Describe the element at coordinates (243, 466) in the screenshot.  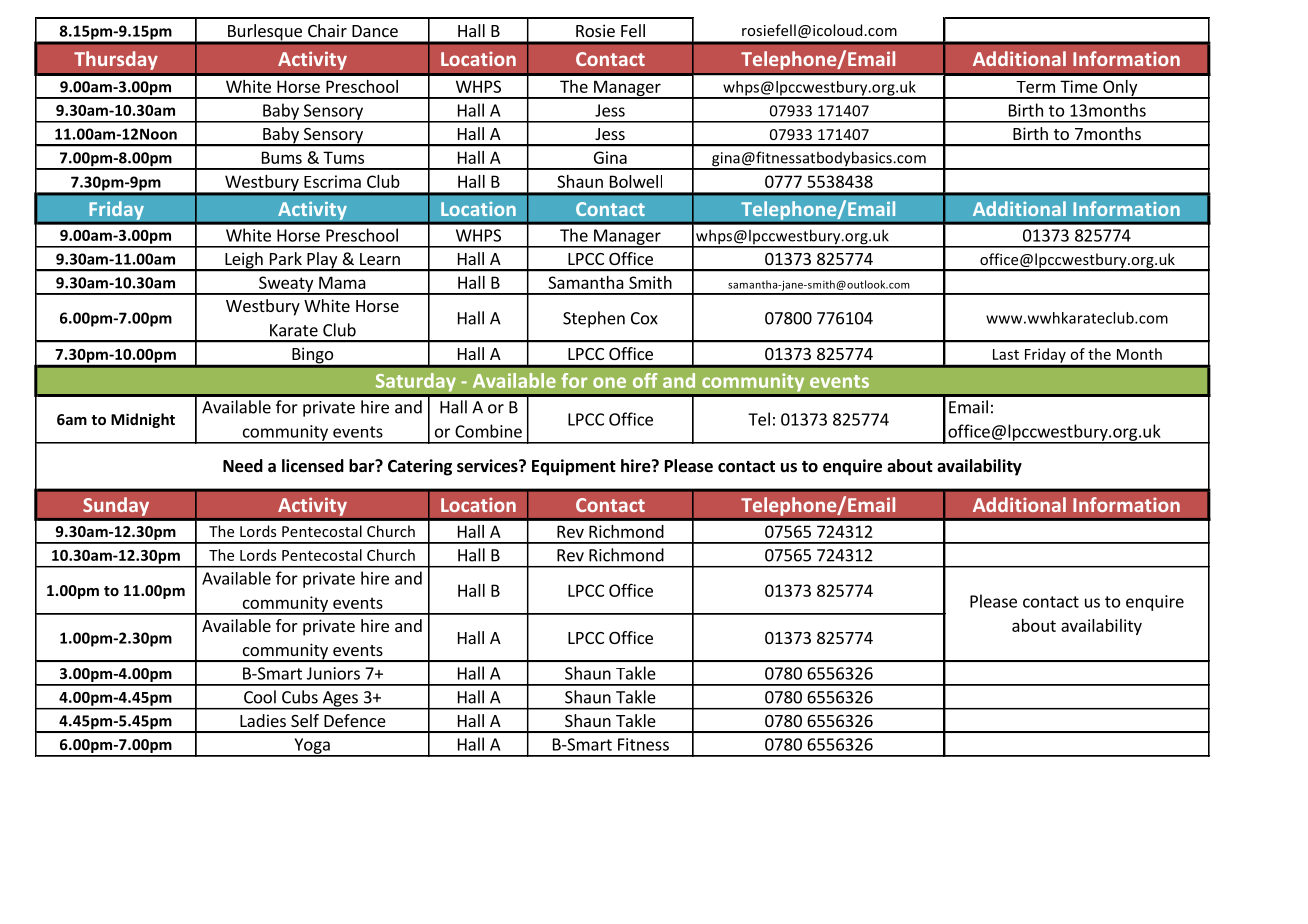
I see `Need` at that location.
